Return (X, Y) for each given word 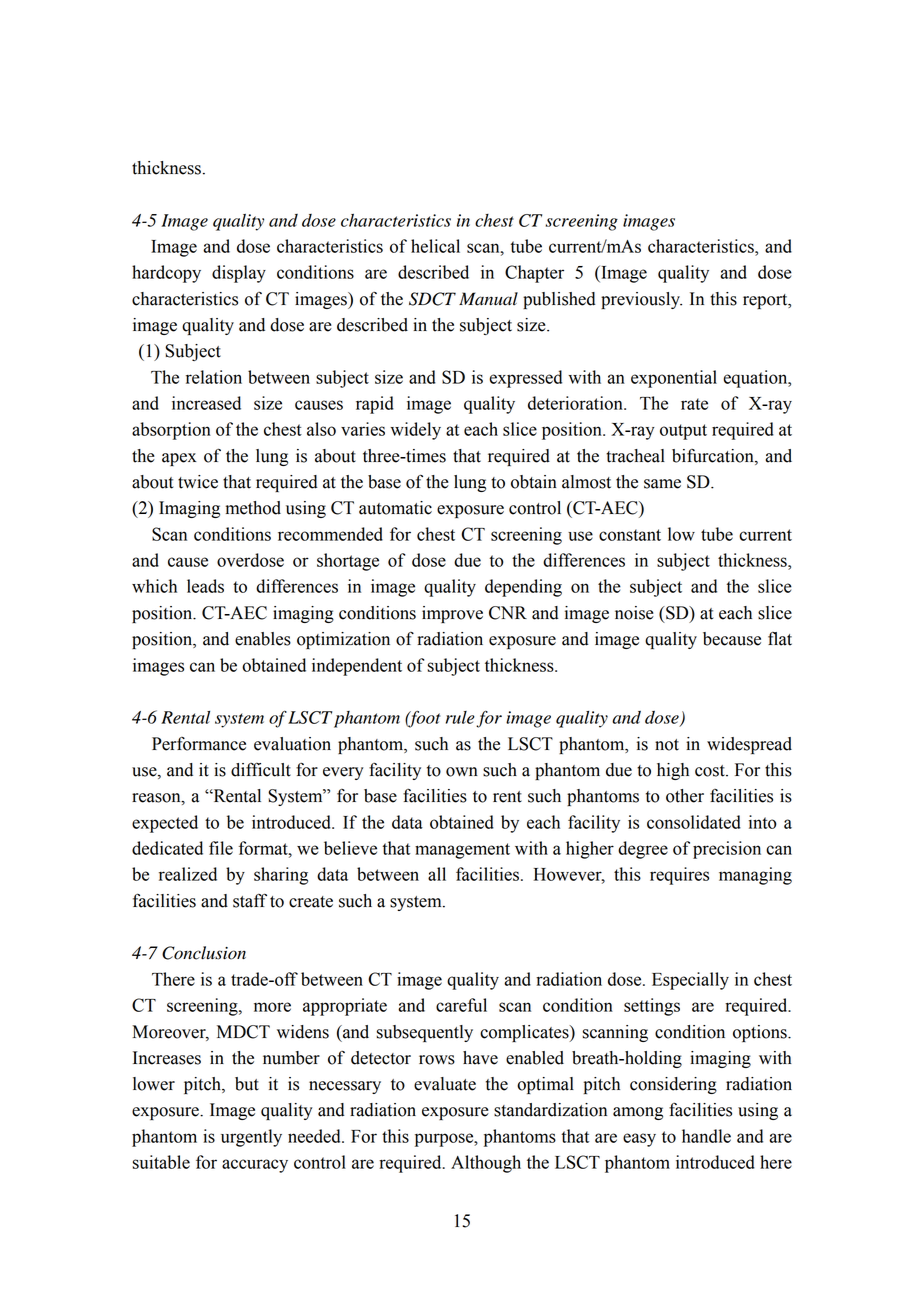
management (462, 851)
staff (250, 900)
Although (486, 1164)
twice (198, 482)
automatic (395, 508)
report (766, 301)
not (667, 745)
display (239, 274)
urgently (251, 1138)
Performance (199, 744)
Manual (488, 299)
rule (460, 717)
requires (679, 876)
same (662, 484)
